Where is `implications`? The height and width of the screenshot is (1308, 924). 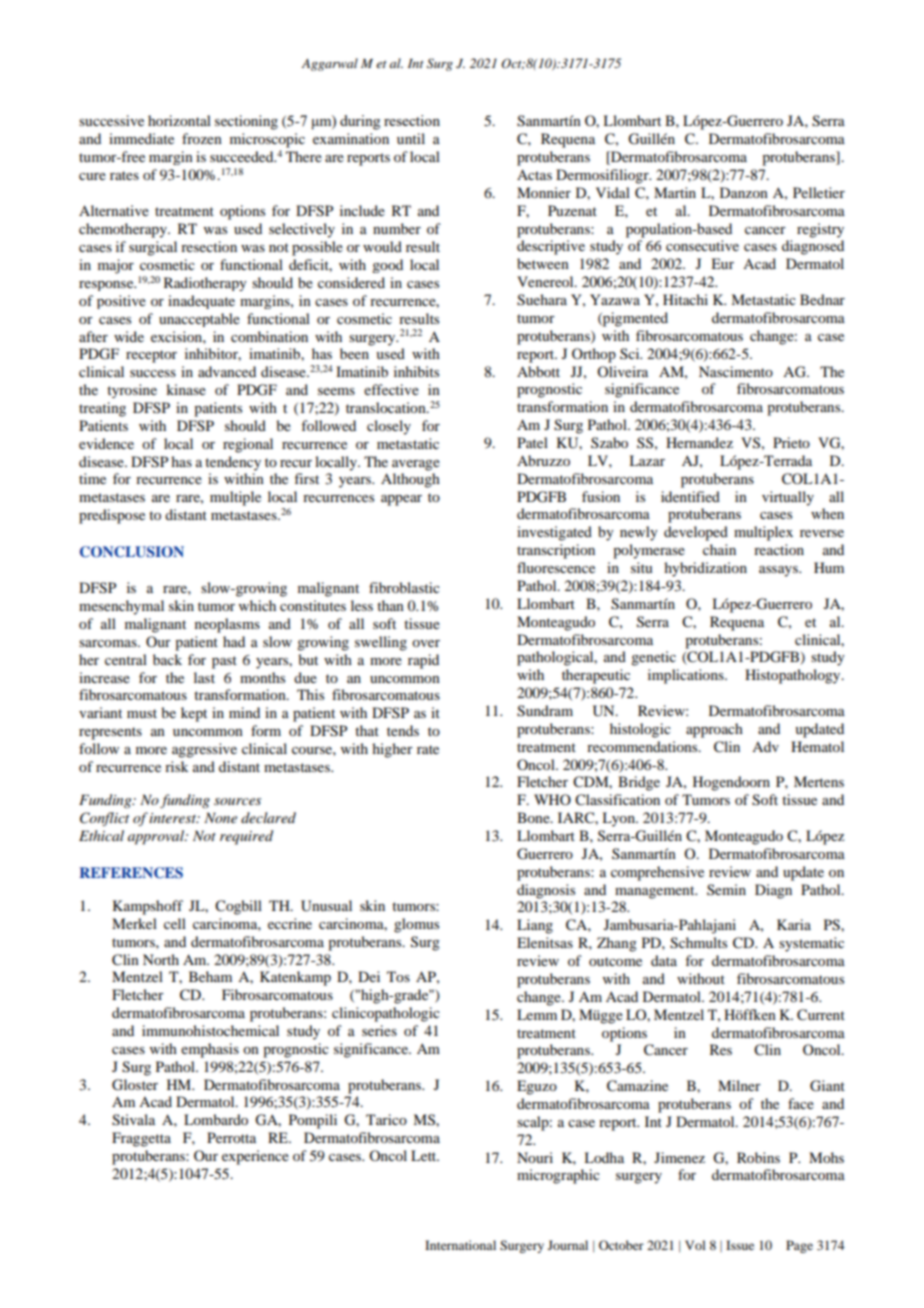
implications is located at coordinates (687, 676).
